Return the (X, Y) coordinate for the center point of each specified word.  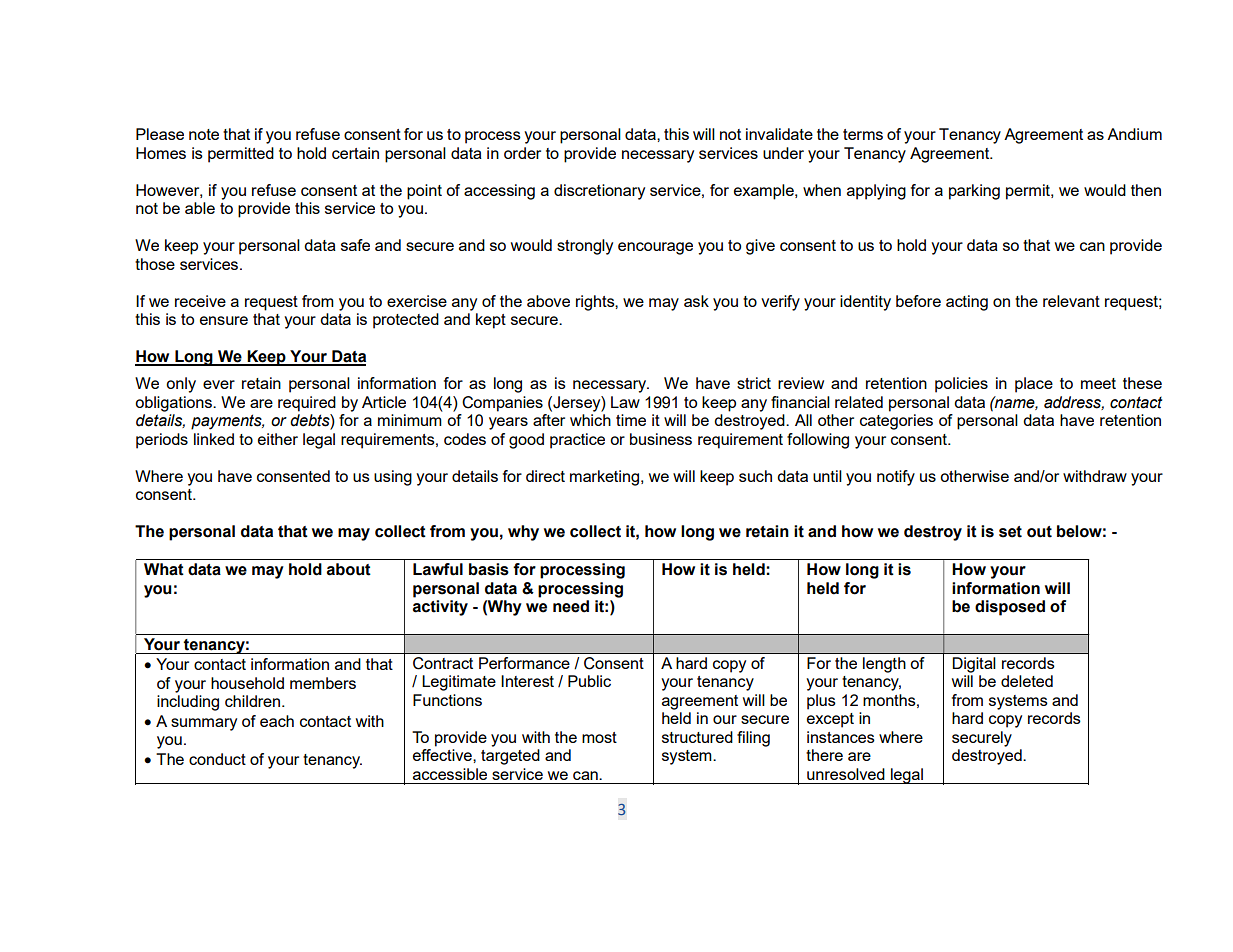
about (349, 569)
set (1010, 532)
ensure (224, 320)
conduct (217, 759)
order (522, 153)
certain (355, 153)
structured (697, 737)
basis (489, 569)
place (1034, 385)
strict (754, 383)
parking (974, 192)
